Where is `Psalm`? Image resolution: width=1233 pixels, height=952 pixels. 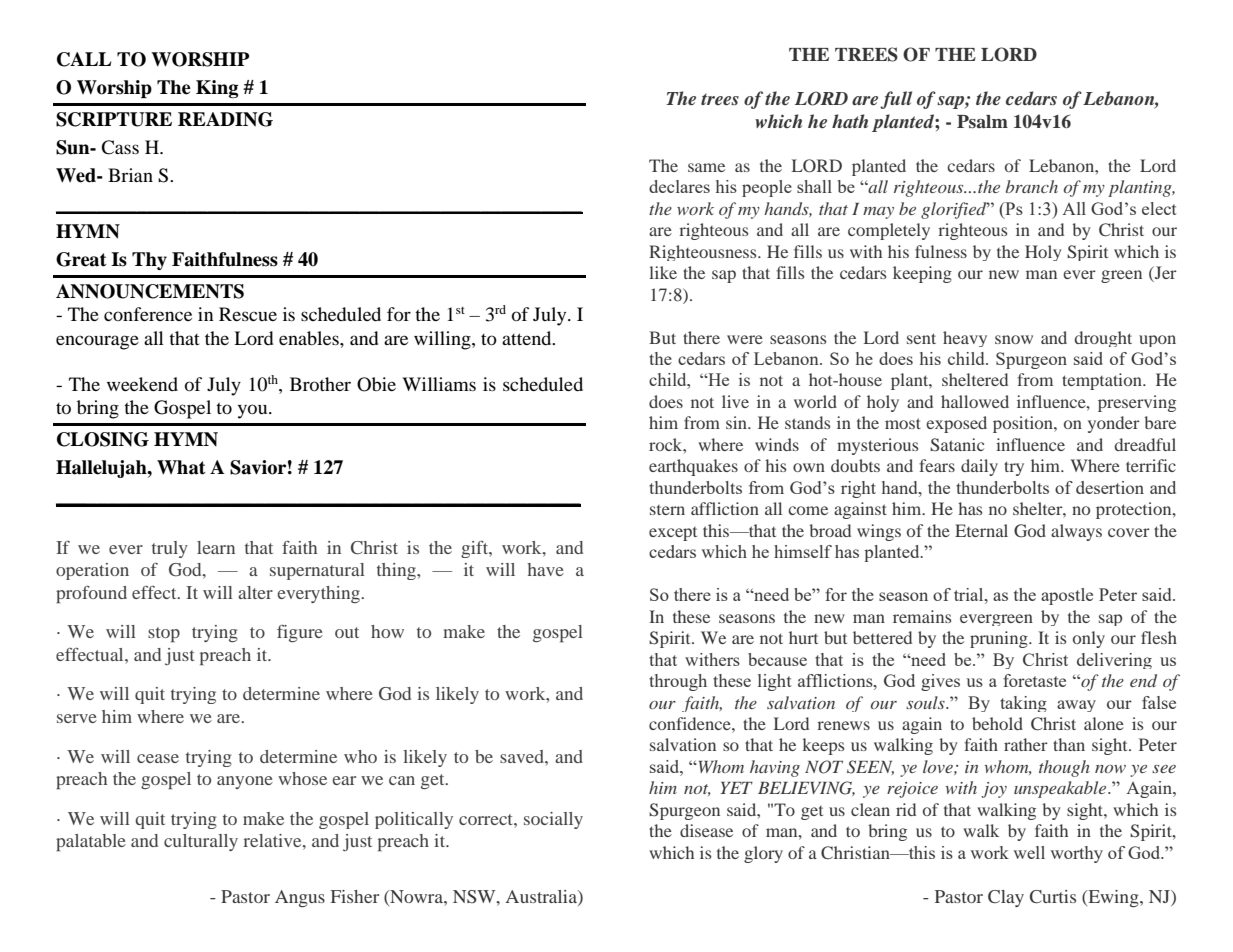 Psalm is located at coordinates (982, 121).
